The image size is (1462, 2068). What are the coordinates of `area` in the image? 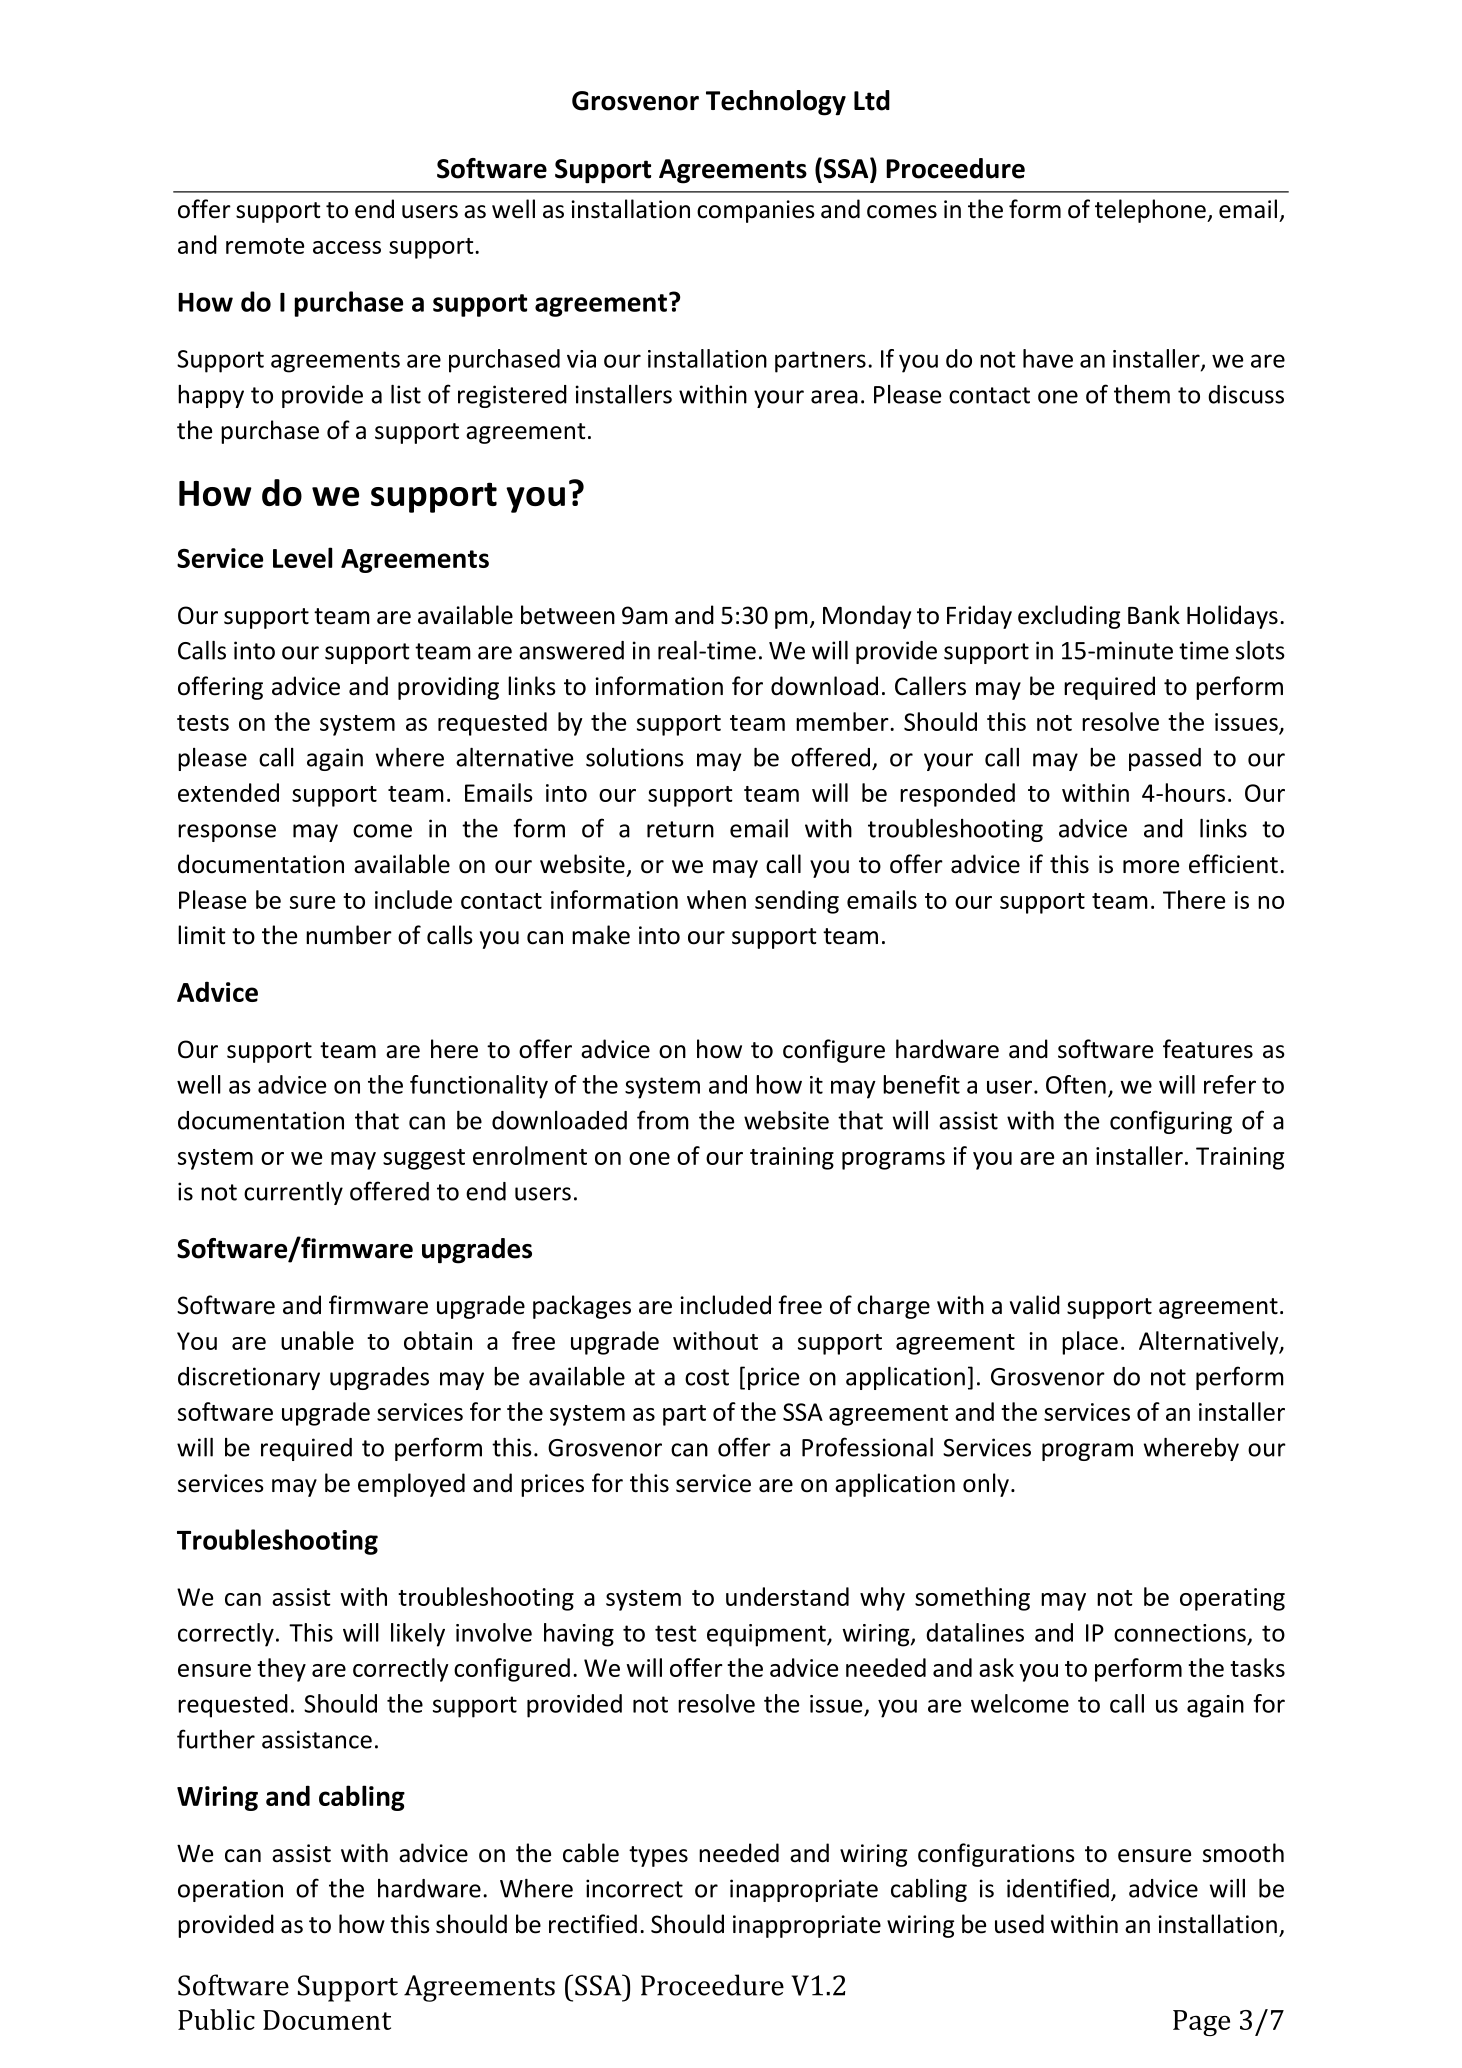 It's located at (834, 397).
